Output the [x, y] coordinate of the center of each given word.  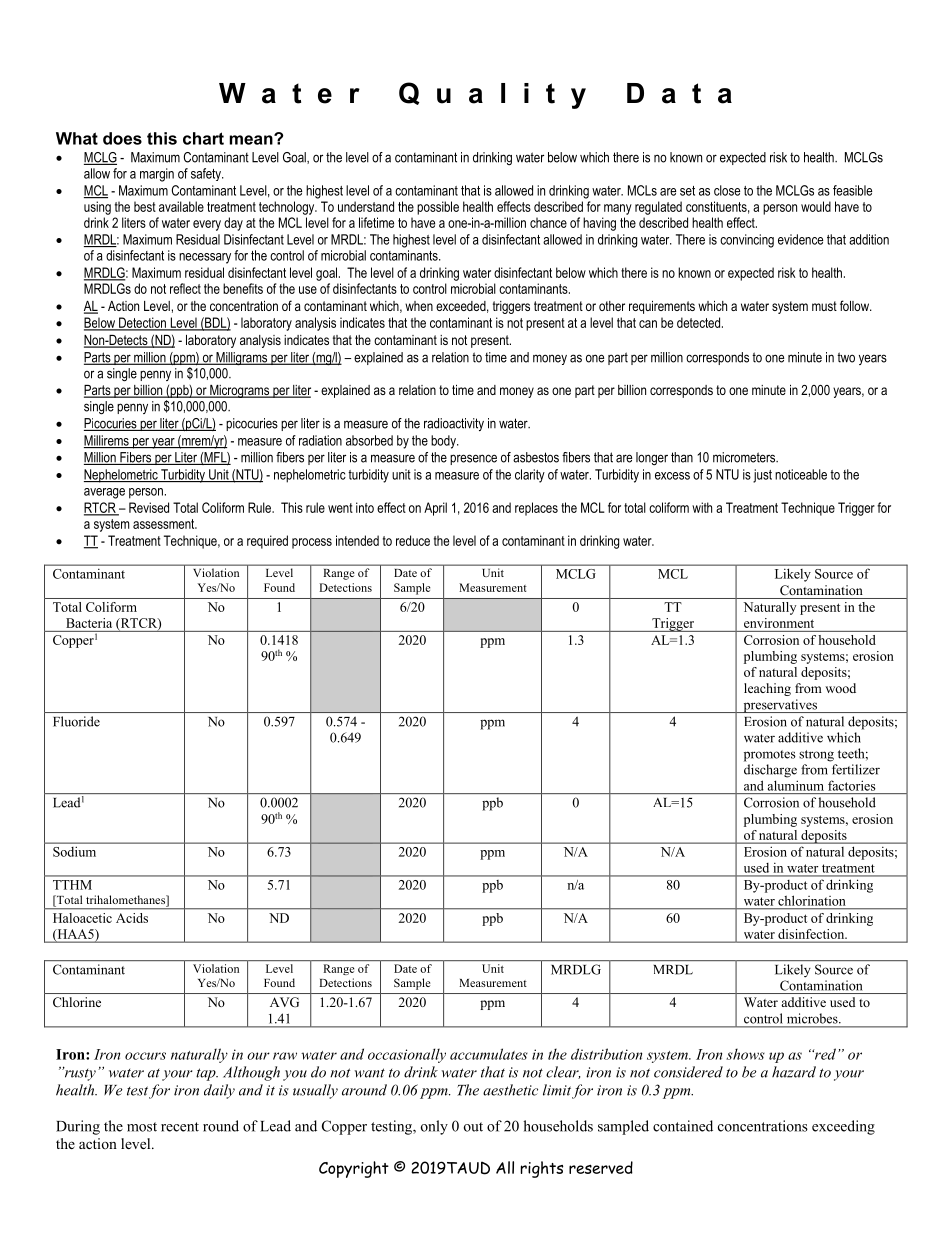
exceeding [843, 1127]
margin [157, 175]
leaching [767, 689]
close [727, 190]
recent [180, 1127]
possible [438, 208]
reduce [413, 540]
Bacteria [89, 623]
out [473, 1127]
